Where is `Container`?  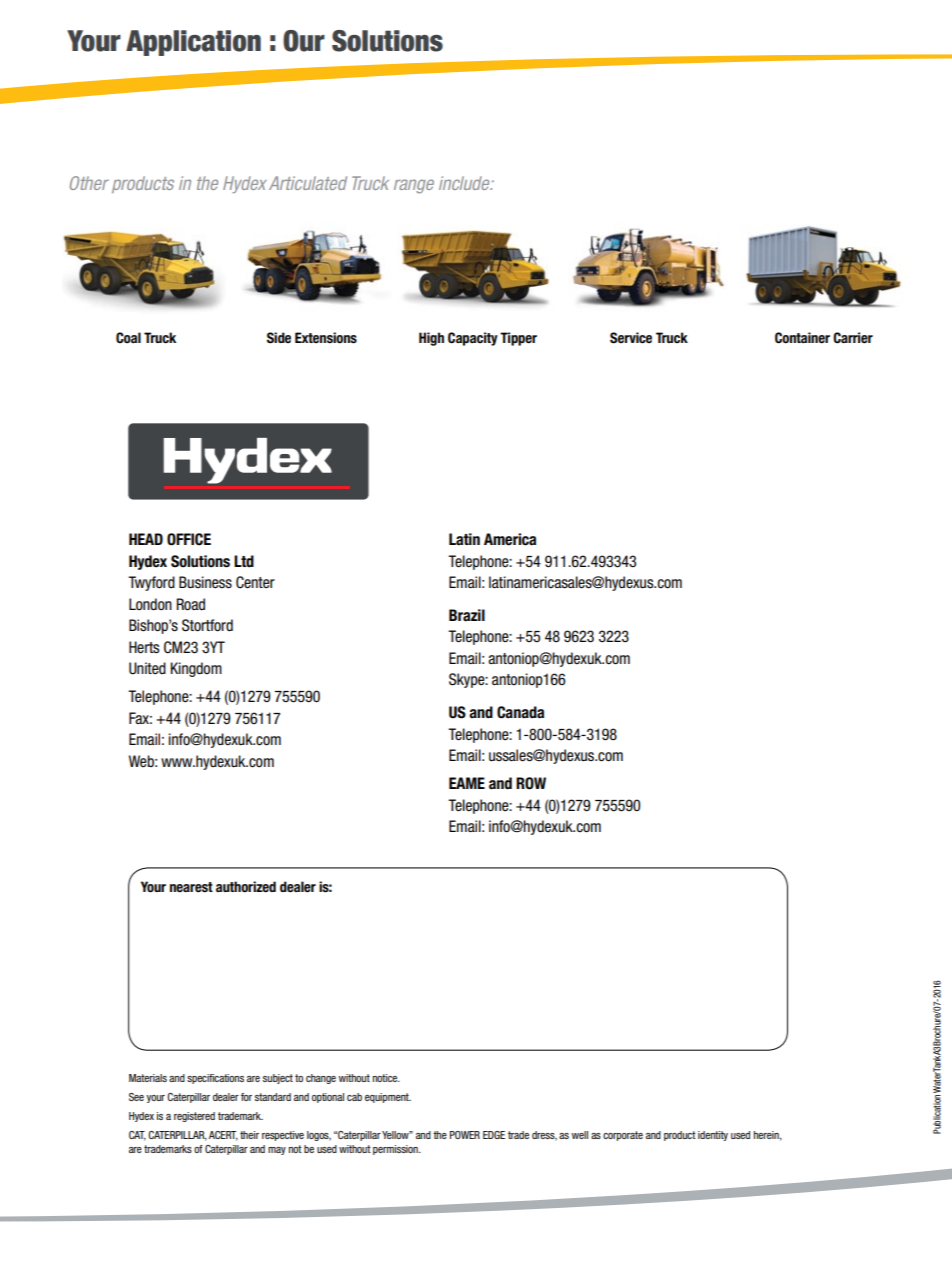
Container is located at coordinates (802, 338).
